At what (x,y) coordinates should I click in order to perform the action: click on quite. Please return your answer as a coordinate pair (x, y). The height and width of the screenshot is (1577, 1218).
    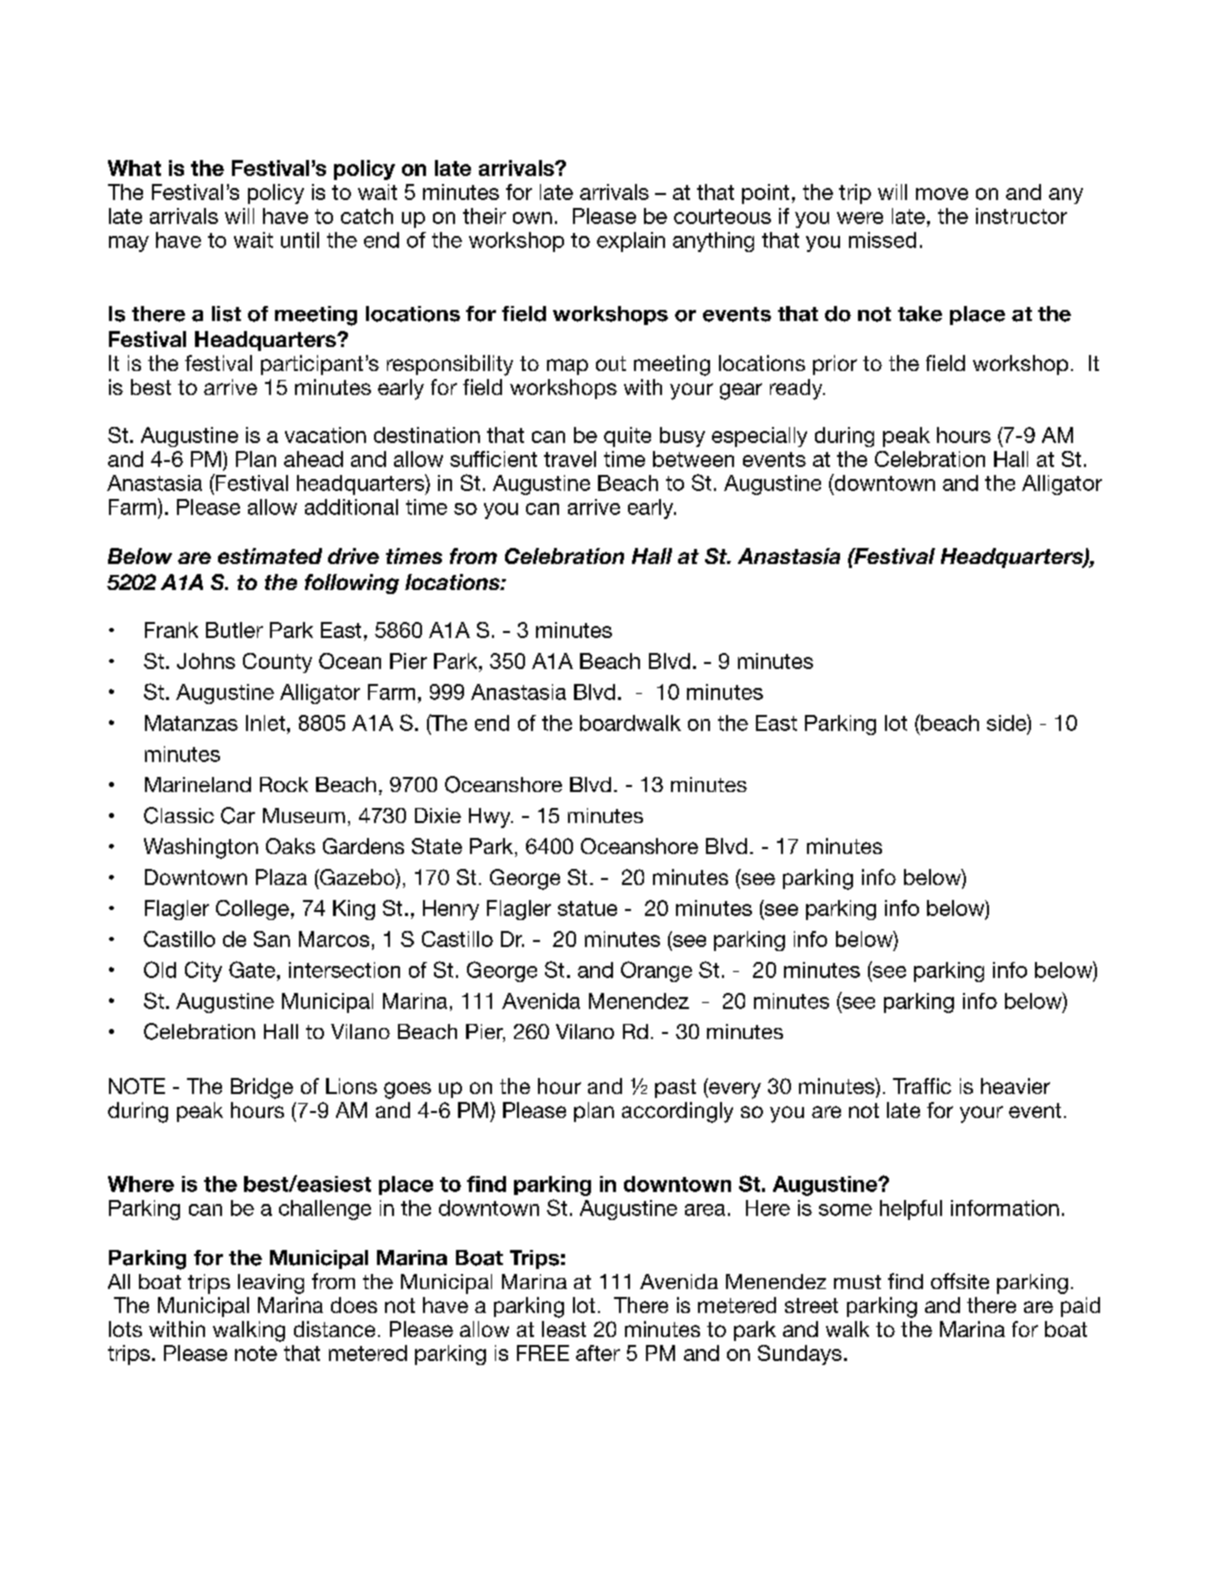
    Looking at the image, I should click on (627, 437).
